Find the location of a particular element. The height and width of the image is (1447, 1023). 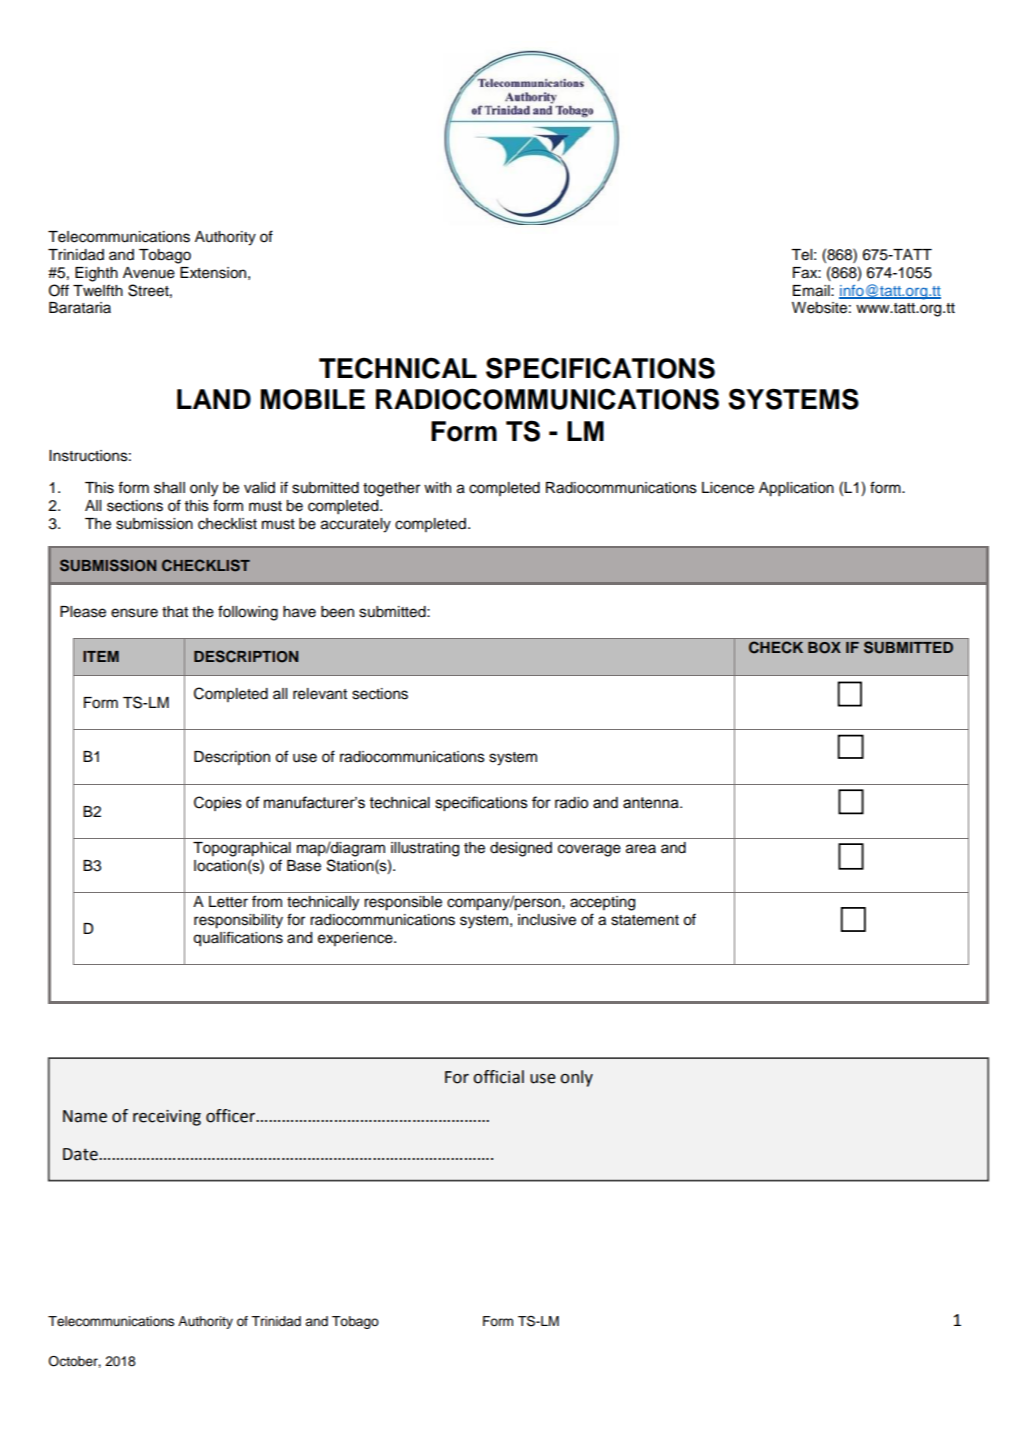

designed is located at coordinates (521, 849).
